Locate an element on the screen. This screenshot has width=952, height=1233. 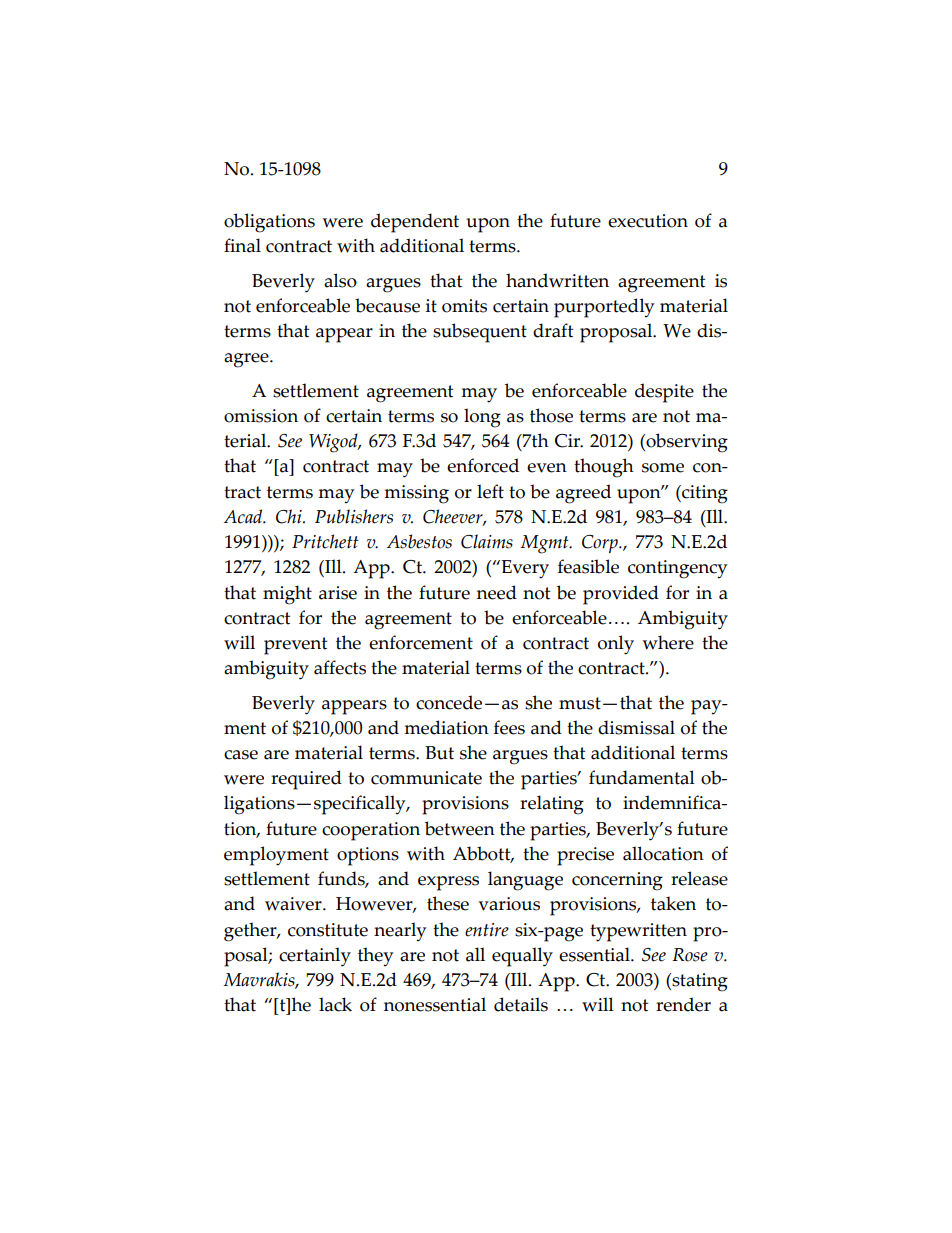
omission is located at coordinates (261, 416).
